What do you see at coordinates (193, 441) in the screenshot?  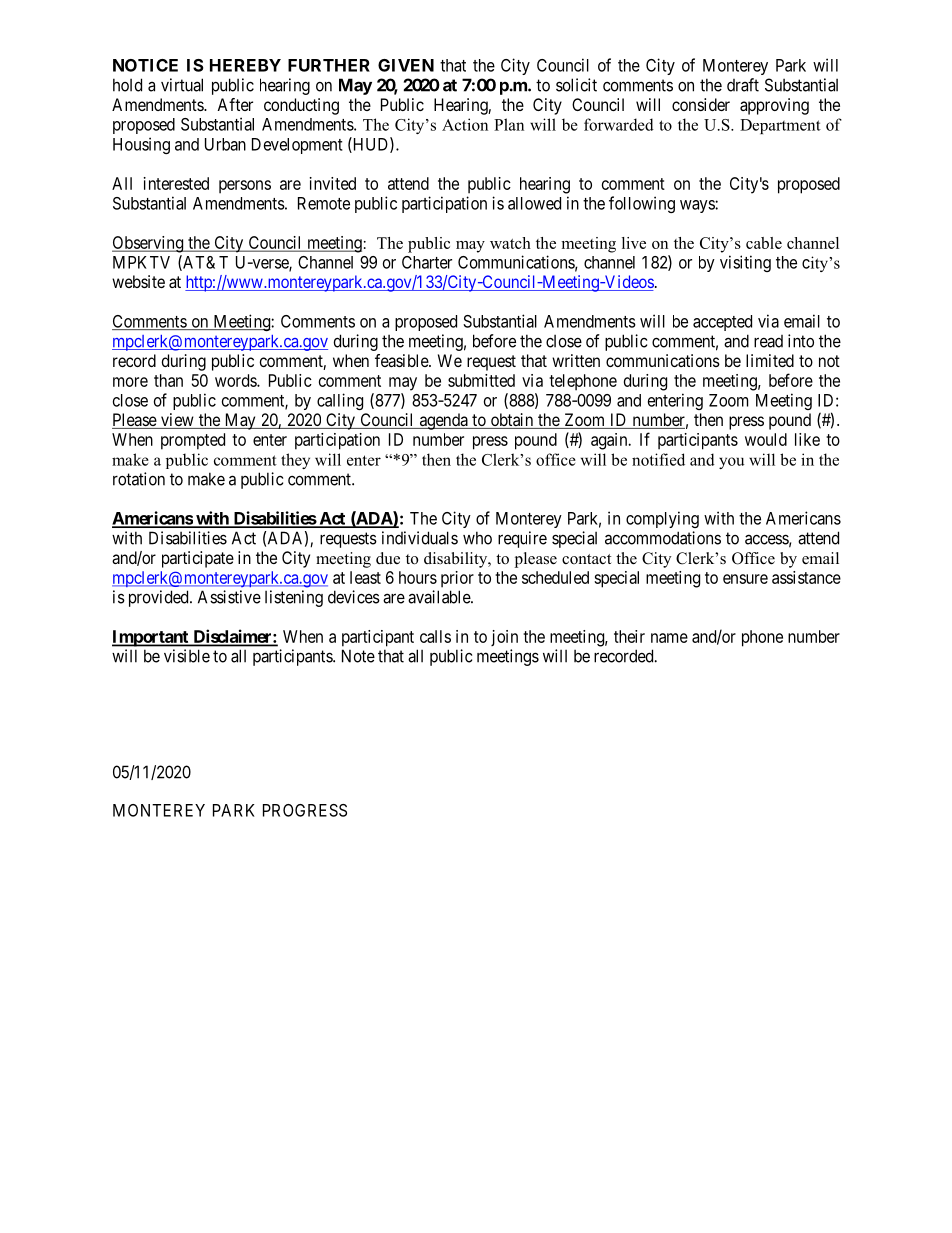 I see `prompted` at bounding box center [193, 441].
